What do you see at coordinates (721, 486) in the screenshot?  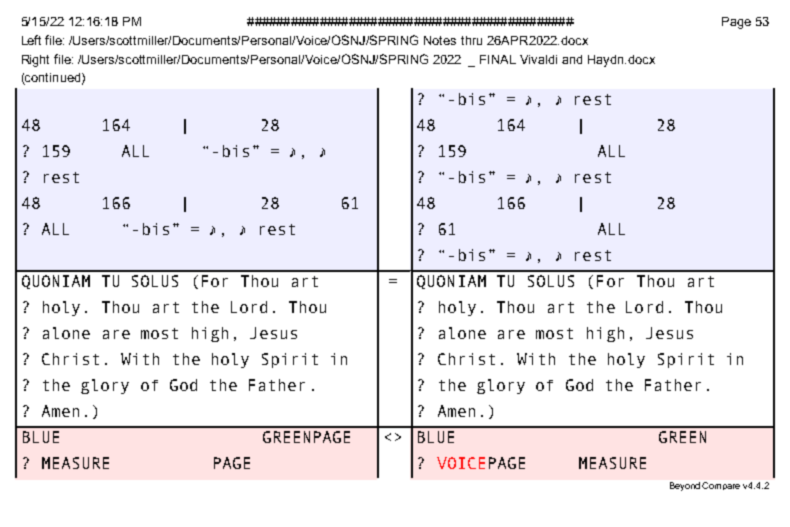 I see `Compare` at bounding box center [721, 486].
